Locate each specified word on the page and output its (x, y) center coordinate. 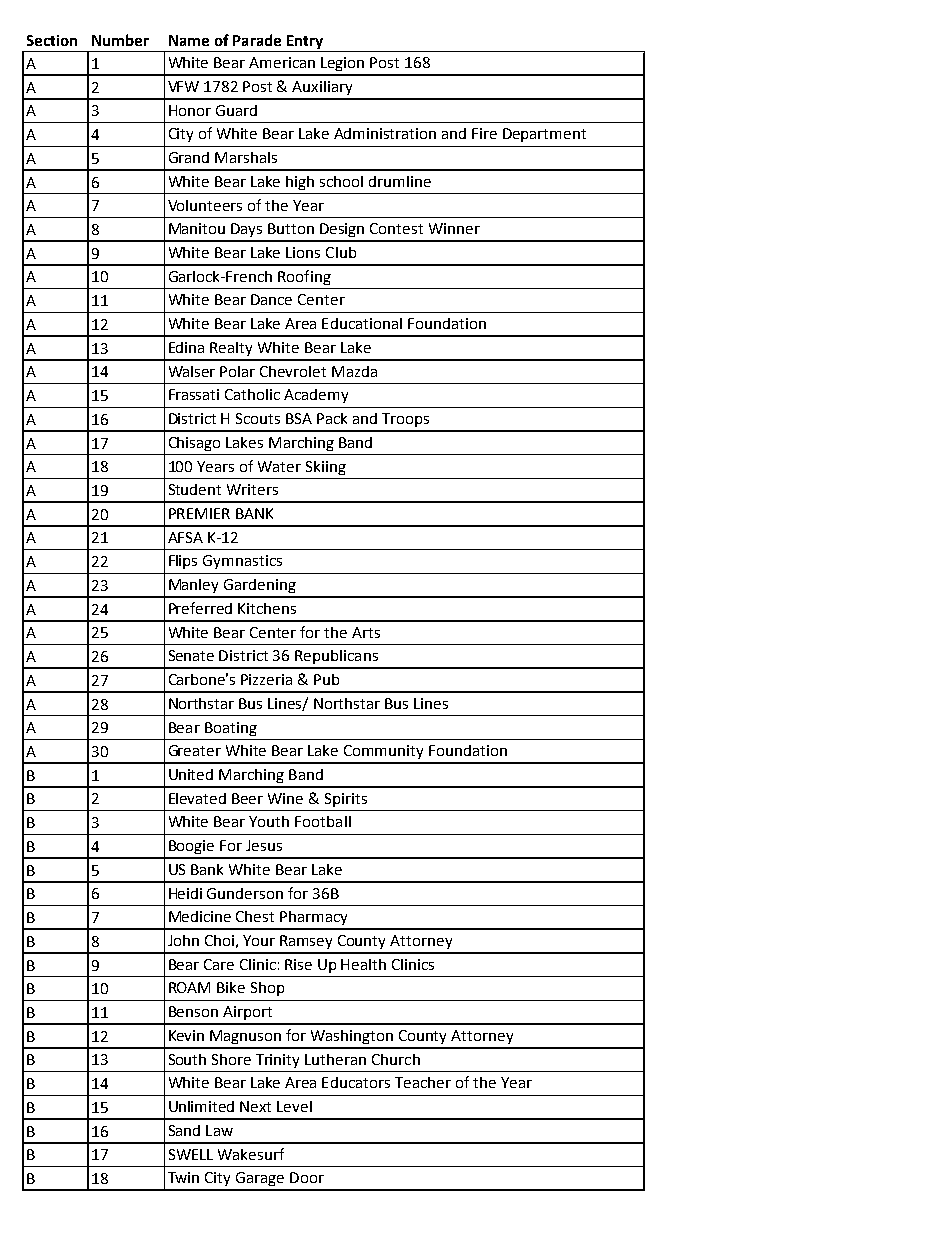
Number (120, 40)
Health (363, 964)
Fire (484, 133)
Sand (184, 1130)
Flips (183, 562)
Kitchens (267, 608)
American (282, 62)
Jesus (264, 845)
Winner (454, 228)
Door (307, 1177)
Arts (366, 632)
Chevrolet (293, 371)
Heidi (185, 893)
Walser (192, 371)
